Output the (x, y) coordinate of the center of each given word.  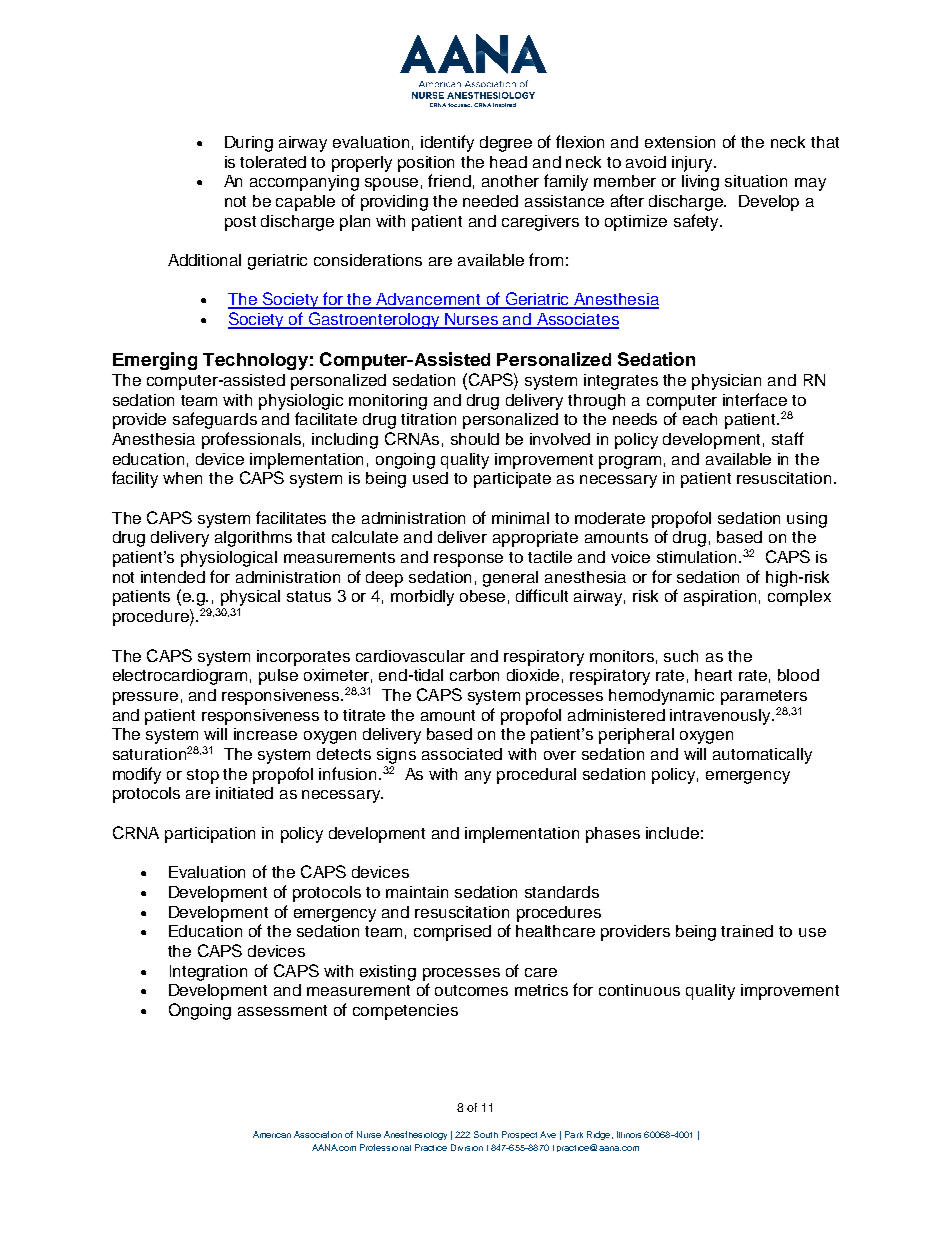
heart (713, 675)
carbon (474, 675)
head (508, 162)
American (272, 1134)
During (249, 144)
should (475, 439)
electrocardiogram (180, 677)
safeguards (215, 420)
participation (210, 835)
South (486, 1134)
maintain (417, 892)
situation (756, 181)
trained (747, 931)
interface (755, 399)
